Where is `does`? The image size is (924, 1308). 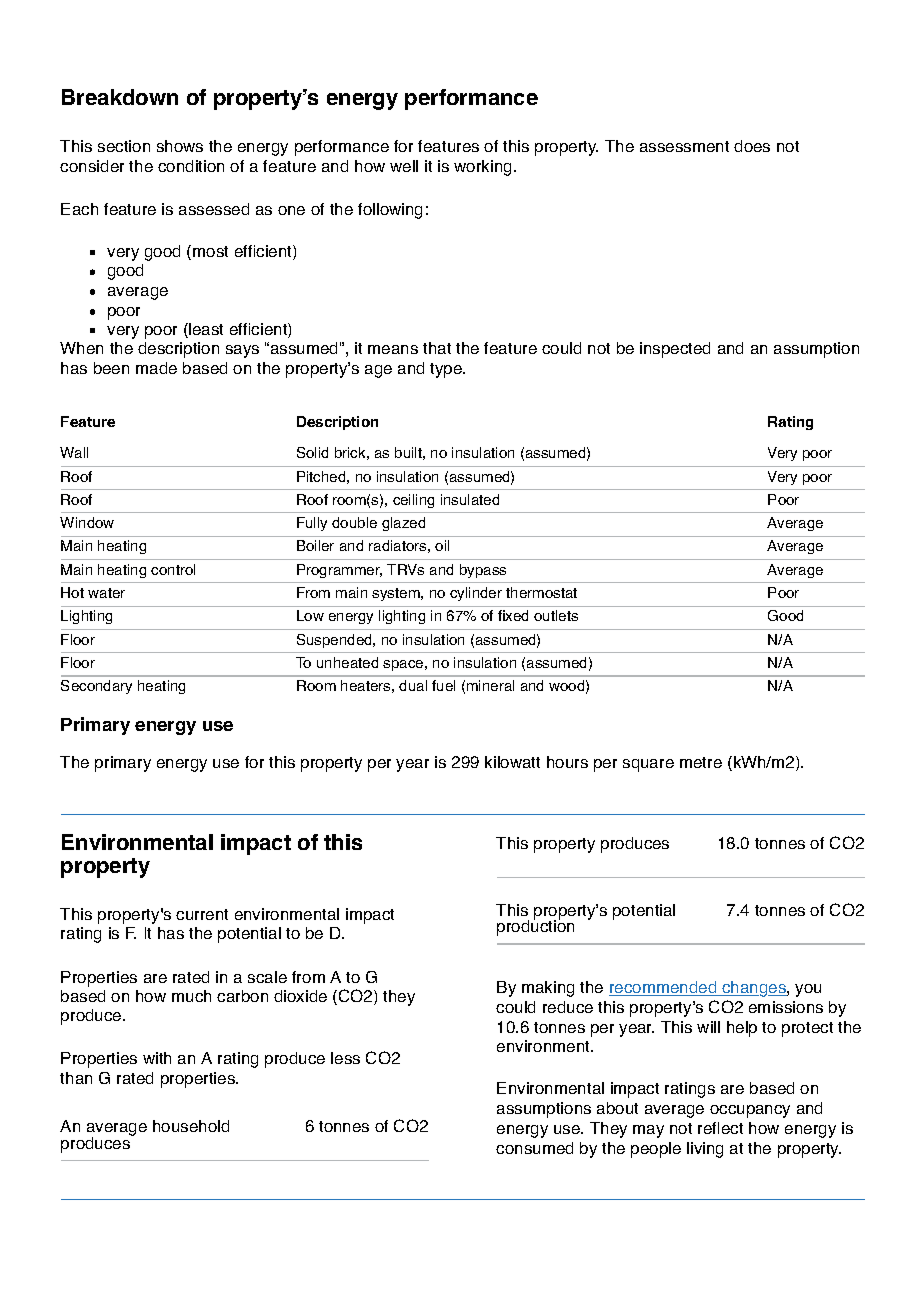 does is located at coordinates (752, 146).
